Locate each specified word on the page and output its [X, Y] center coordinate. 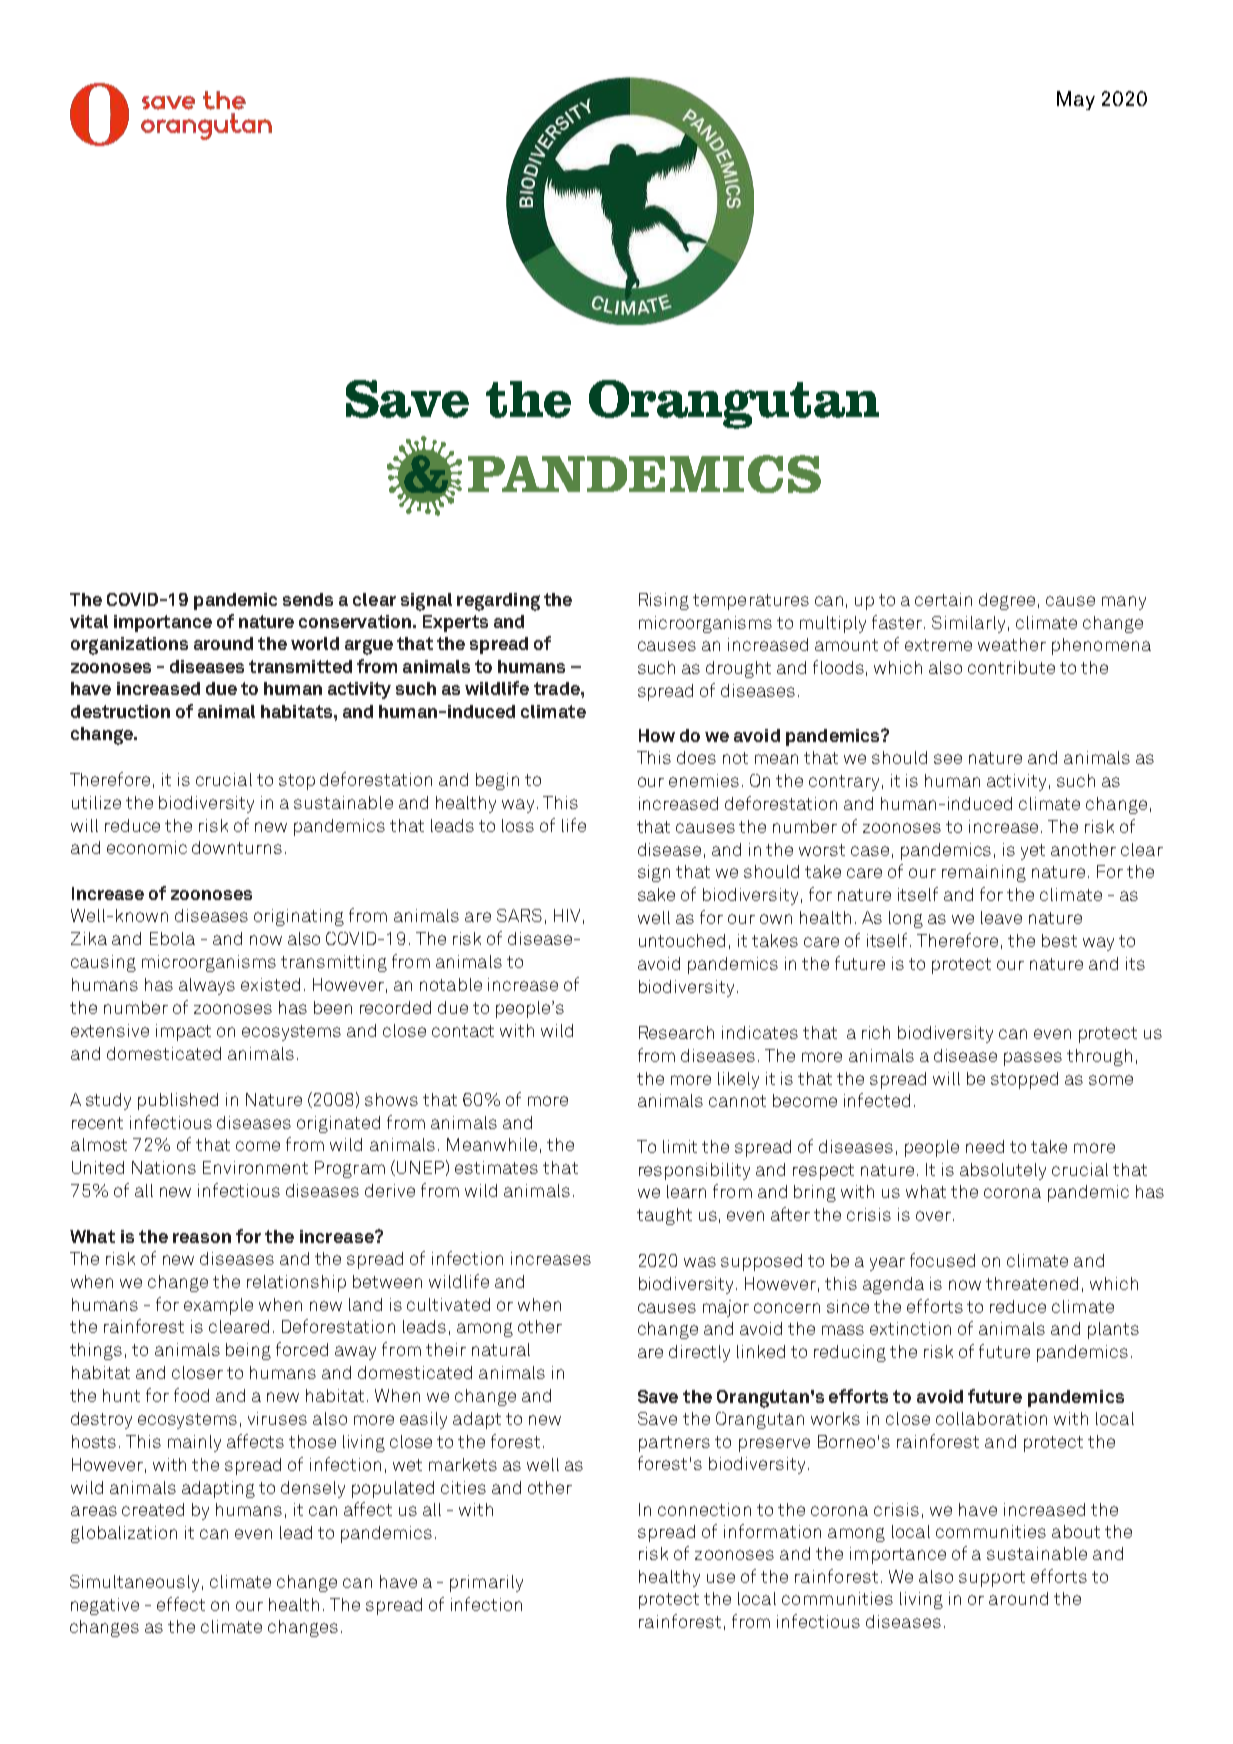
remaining [984, 873]
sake [656, 894]
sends [308, 599]
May [1076, 100]
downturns [237, 847]
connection [704, 1509]
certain [943, 599]
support [992, 1579]
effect [181, 1604]
